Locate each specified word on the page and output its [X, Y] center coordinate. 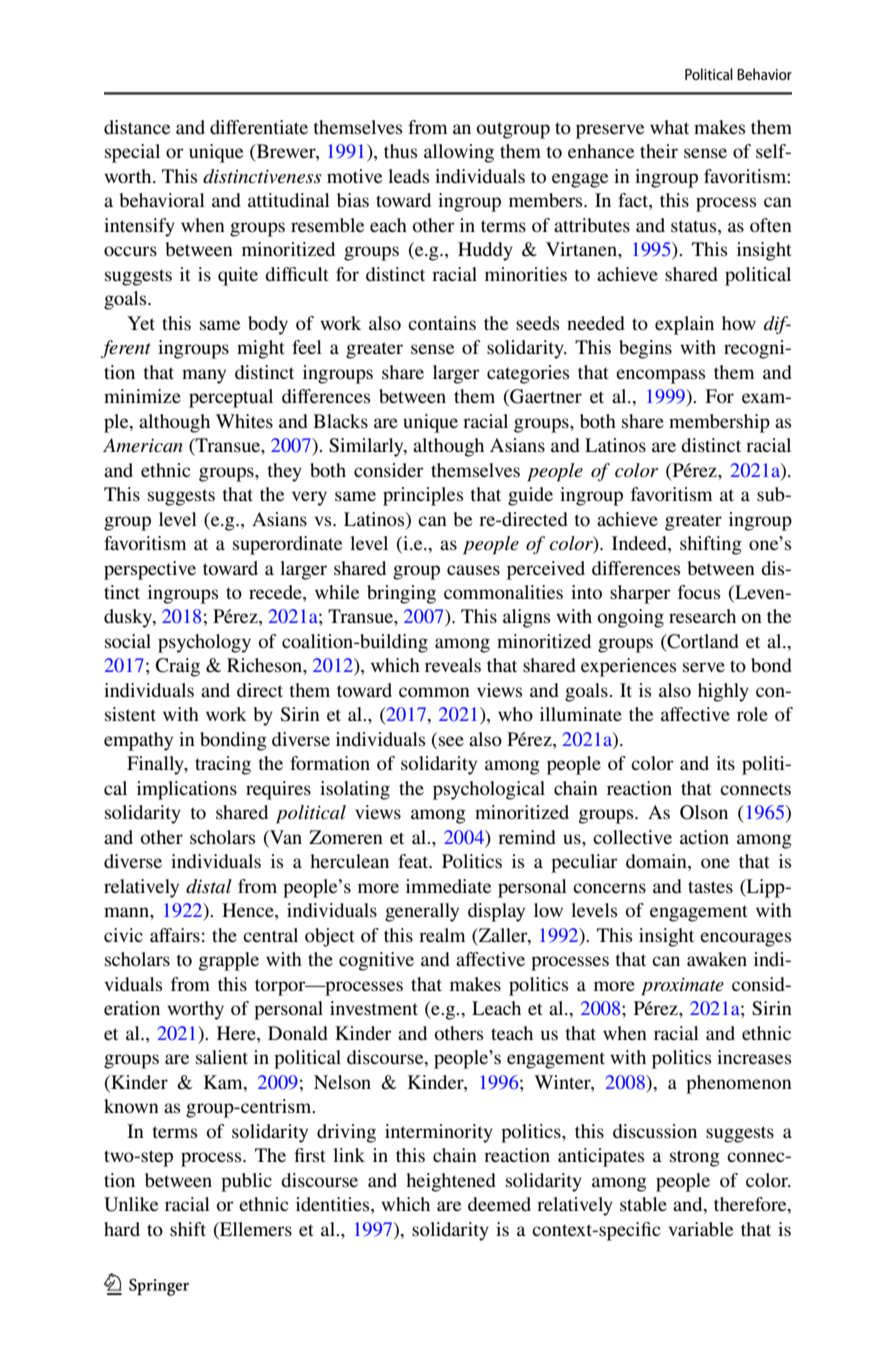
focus [699, 592]
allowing [459, 153]
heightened [451, 1182]
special [132, 153]
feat [414, 861]
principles [423, 496]
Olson [704, 812]
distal [209, 886]
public [246, 1182]
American [143, 445]
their [659, 151]
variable [701, 1229]
